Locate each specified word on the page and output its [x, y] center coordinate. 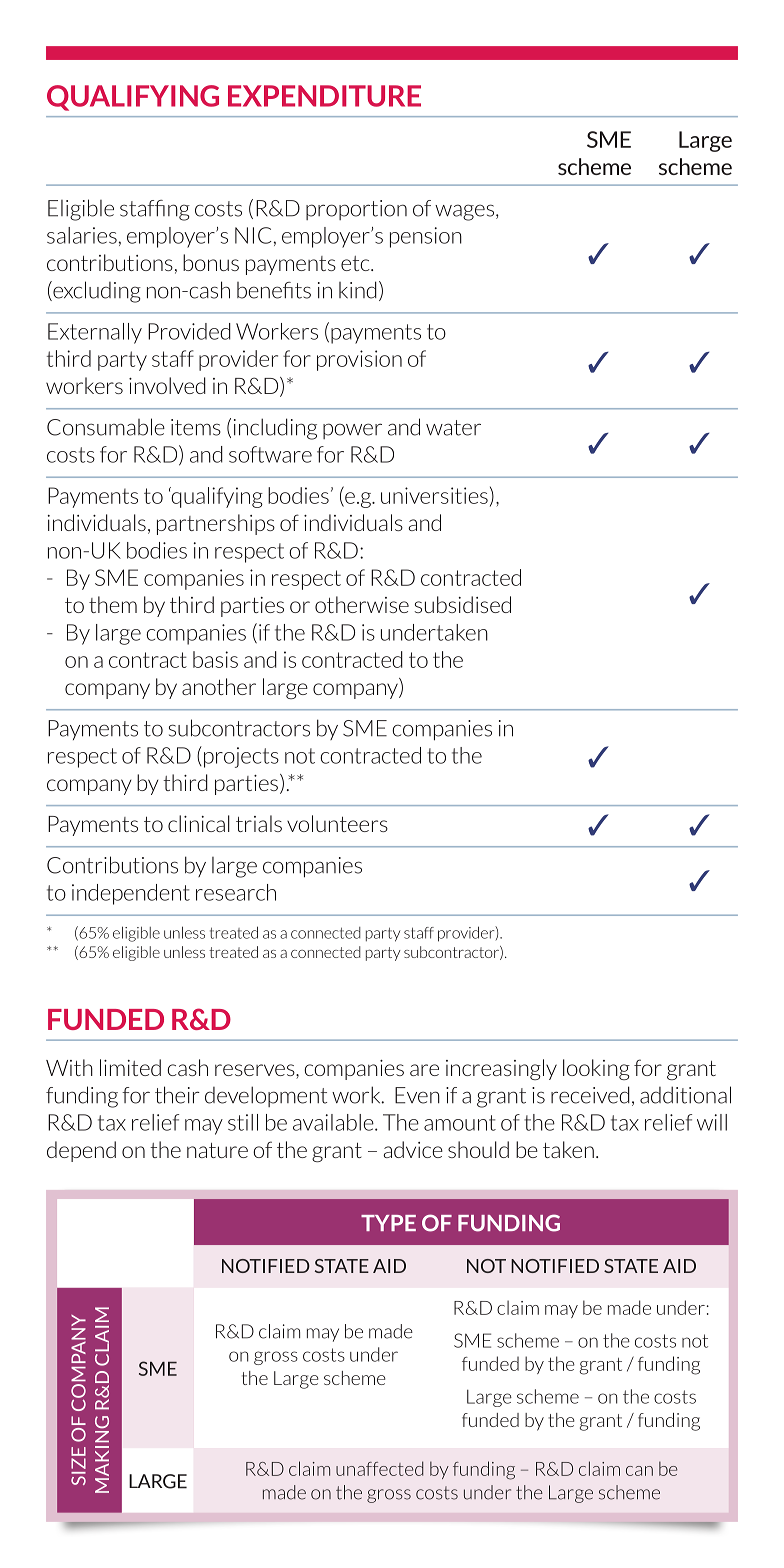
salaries [82, 235]
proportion [356, 210]
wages [464, 212]
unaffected [379, 1468]
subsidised [462, 604]
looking [596, 1069]
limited [130, 1067]
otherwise [362, 604]
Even [417, 1095]
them [113, 604]
